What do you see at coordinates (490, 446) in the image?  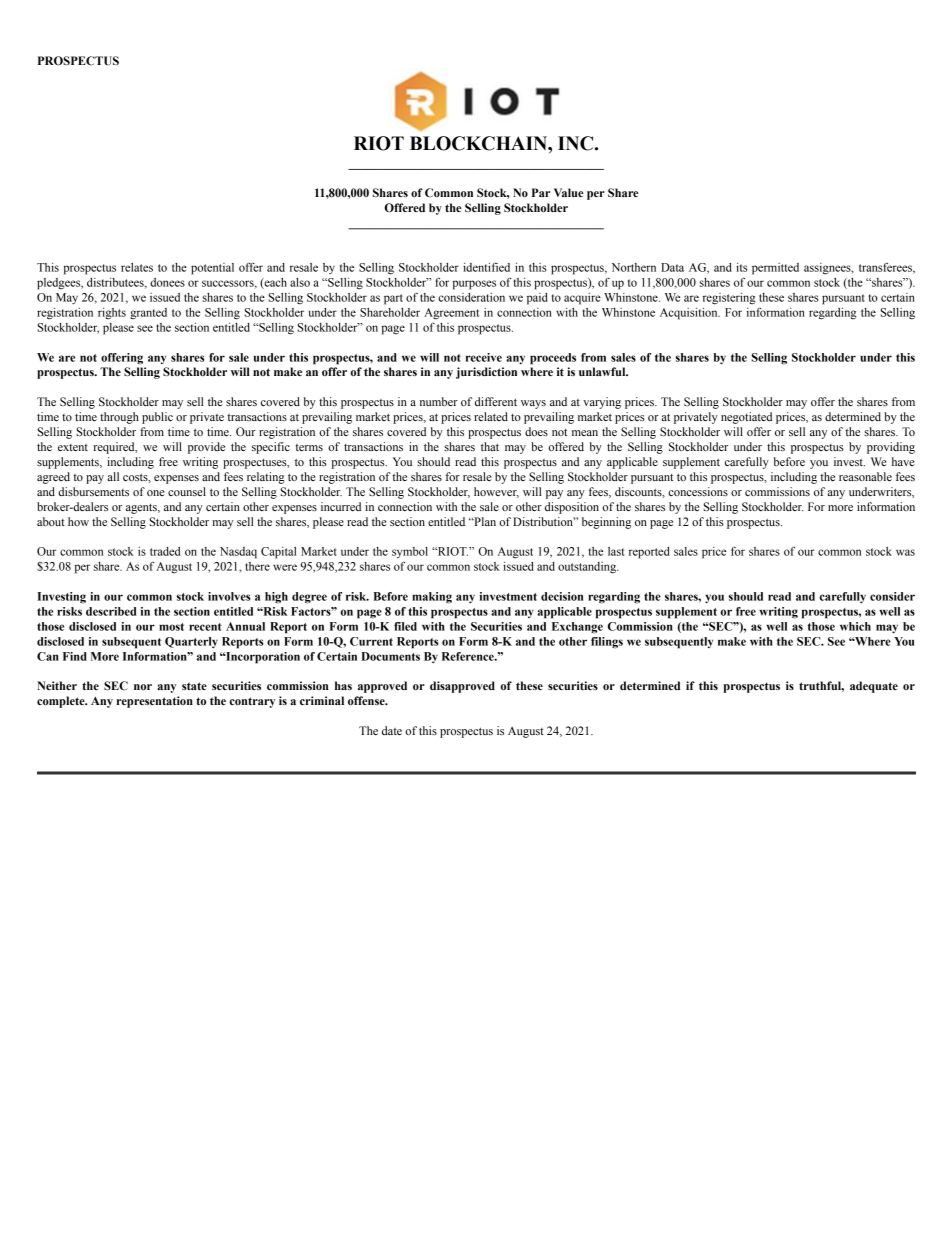 I see `that` at bounding box center [490, 446].
